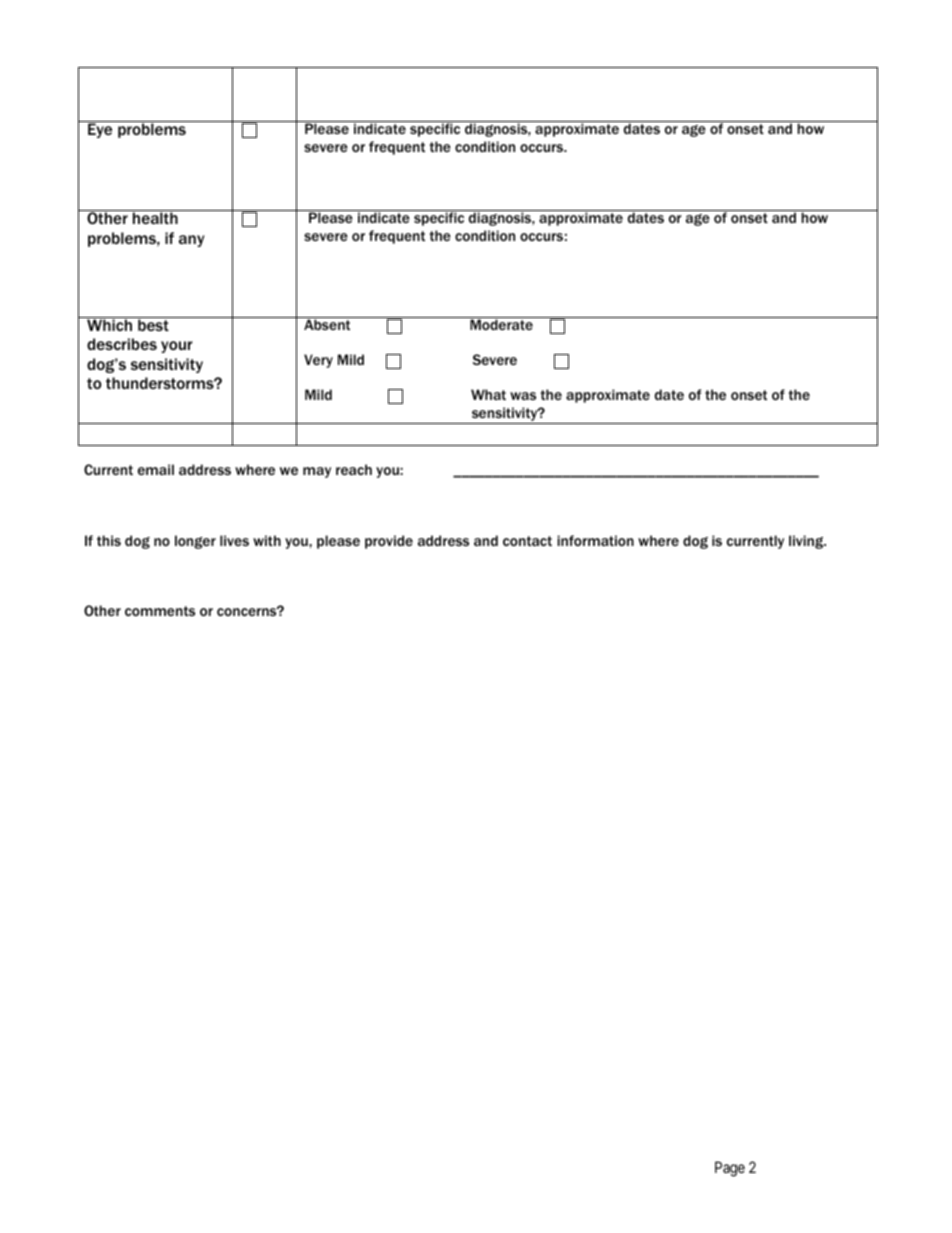 The width and height of the document is (952, 1233). What do you see at coordinates (155, 218) in the document?
I see `health` at bounding box center [155, 218].
